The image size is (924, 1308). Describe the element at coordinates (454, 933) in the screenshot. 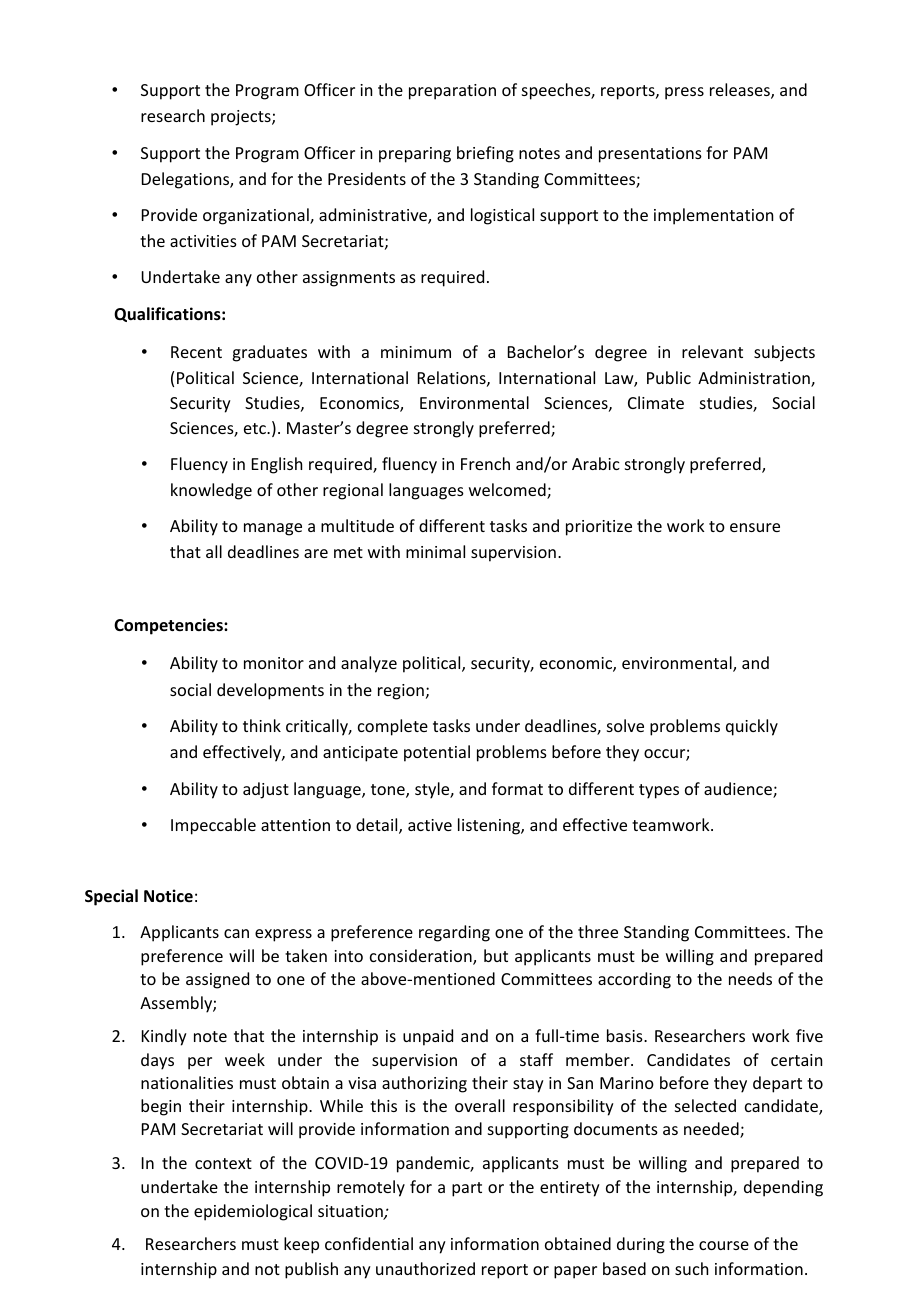

I see `regarding` at that location.
